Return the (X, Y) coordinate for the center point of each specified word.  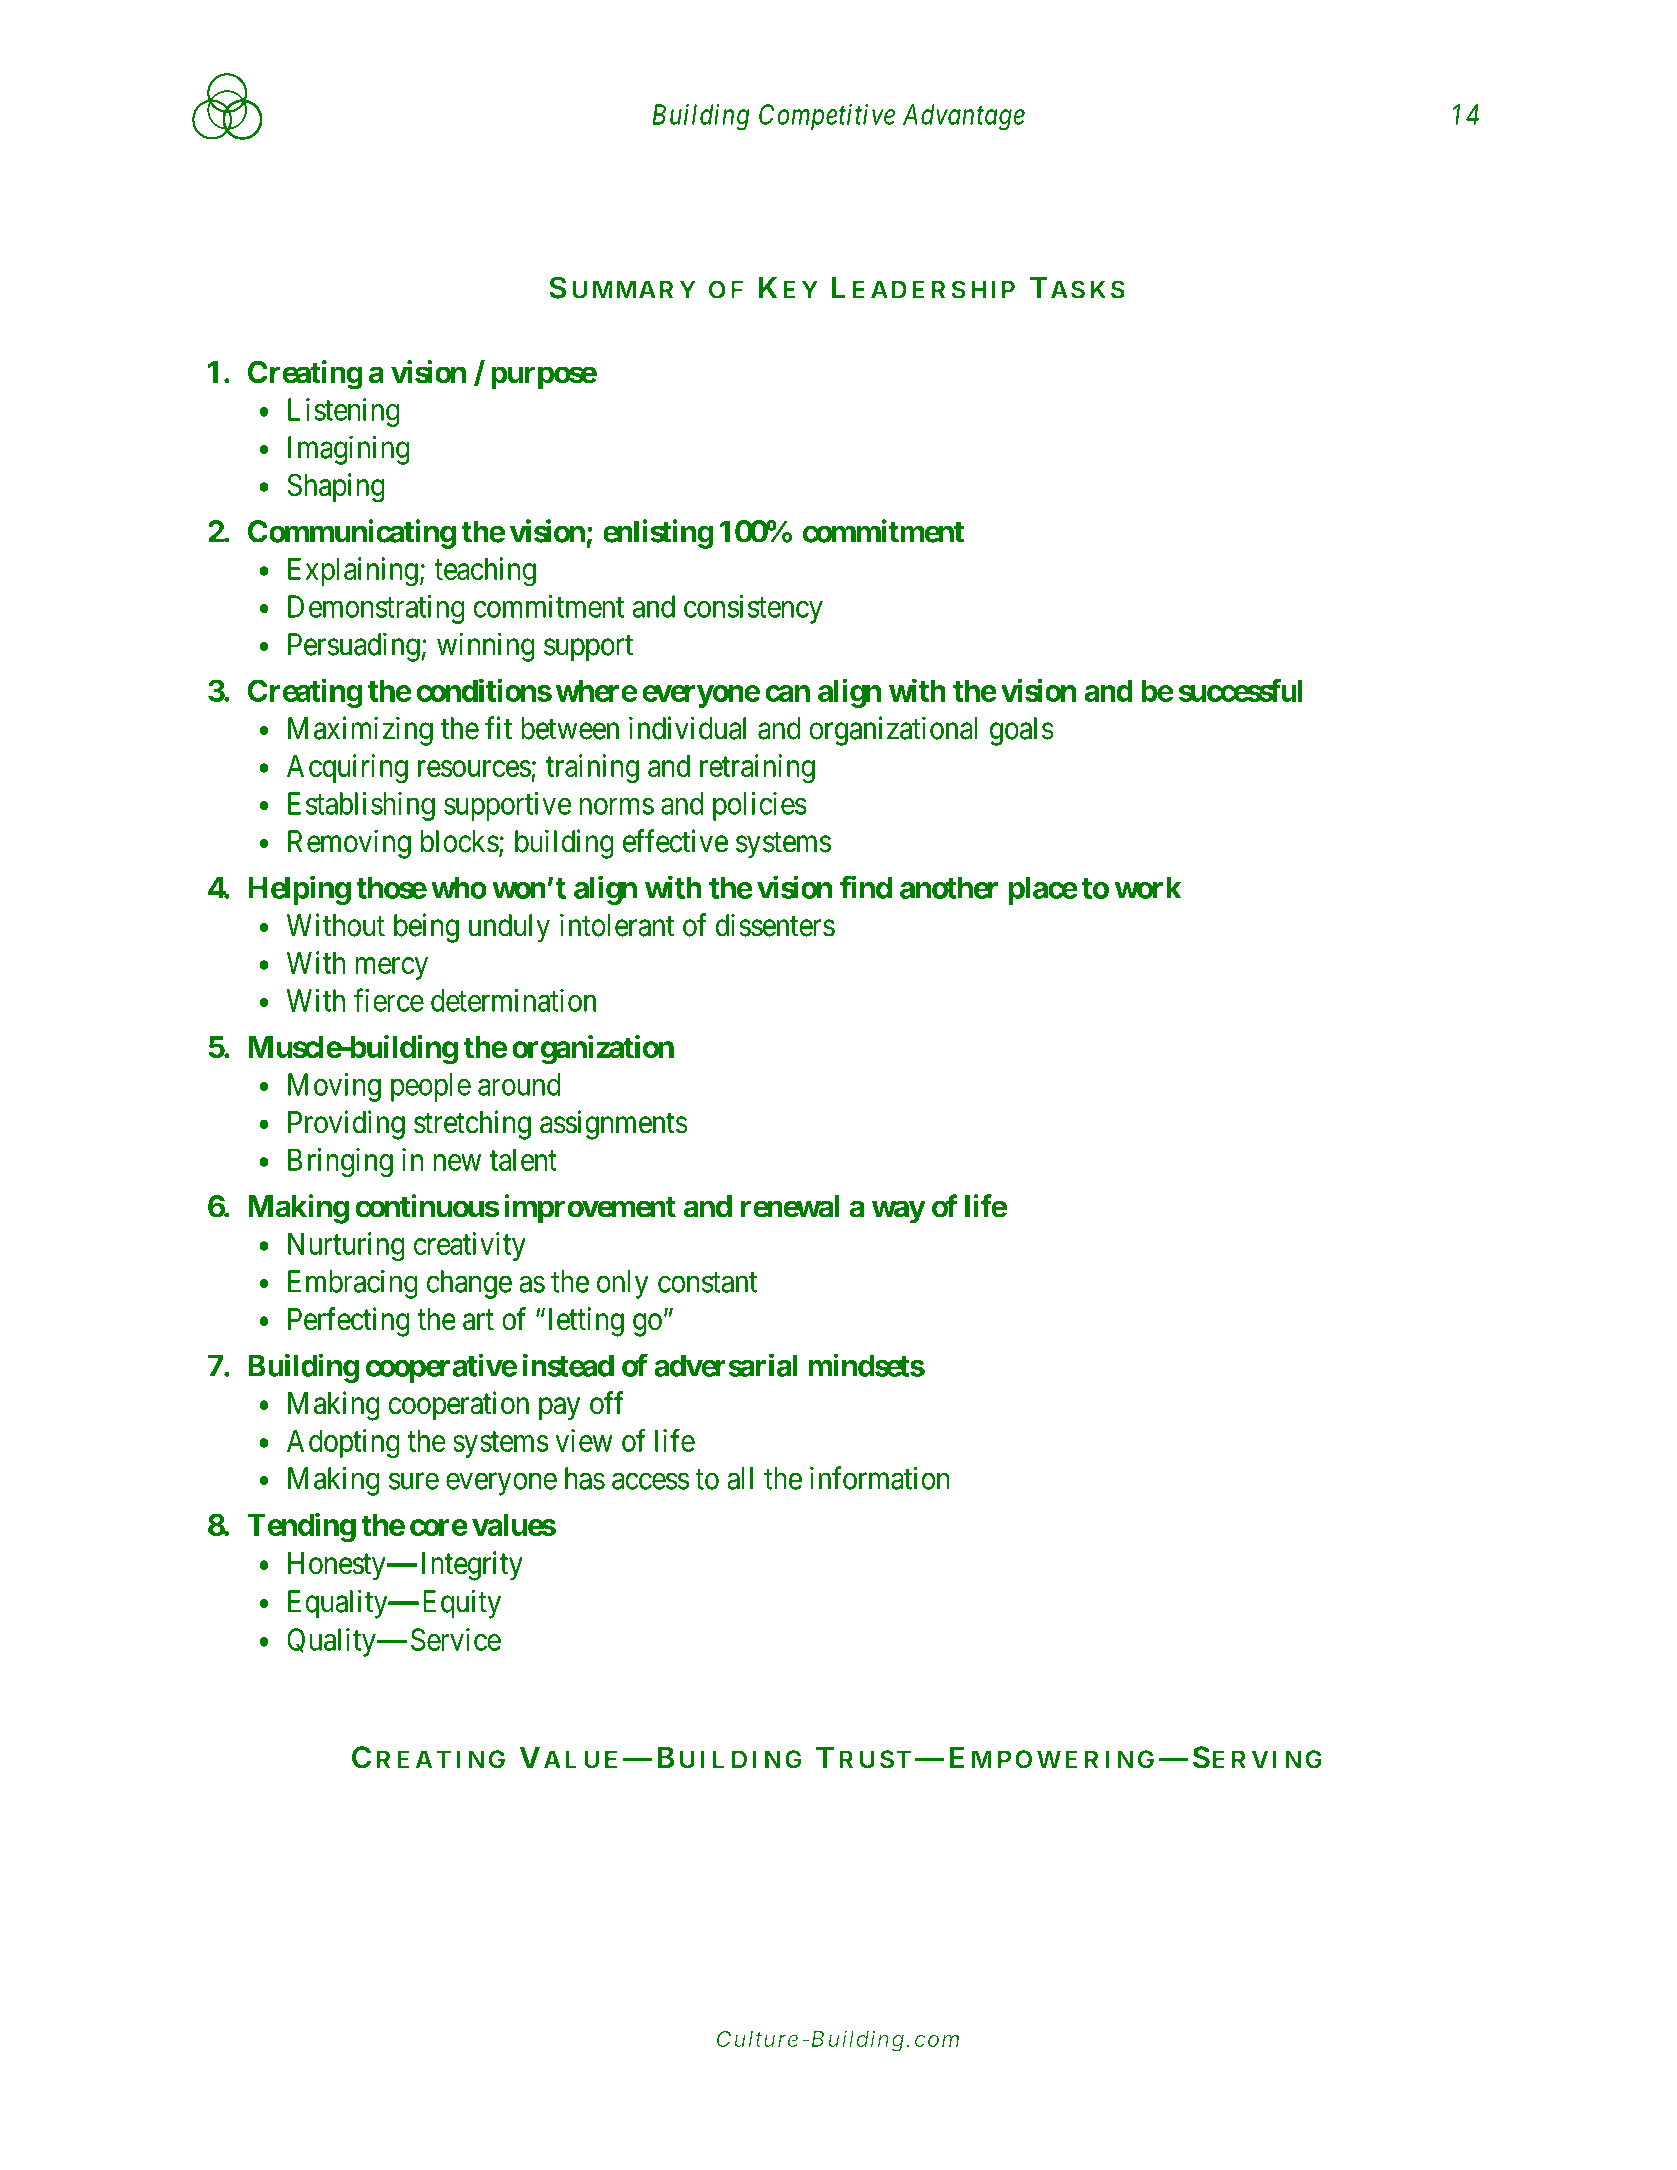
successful (1240, 690)
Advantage (964, 117)
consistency (753, 609)
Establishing (361, 806)
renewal (790, 1206)
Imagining (349, 450)
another (949, 887)
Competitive (827, 117)
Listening (344, 412)
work (1148, 887)
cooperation (458, 1405)
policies (760, 806)
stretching (472, 1125)
